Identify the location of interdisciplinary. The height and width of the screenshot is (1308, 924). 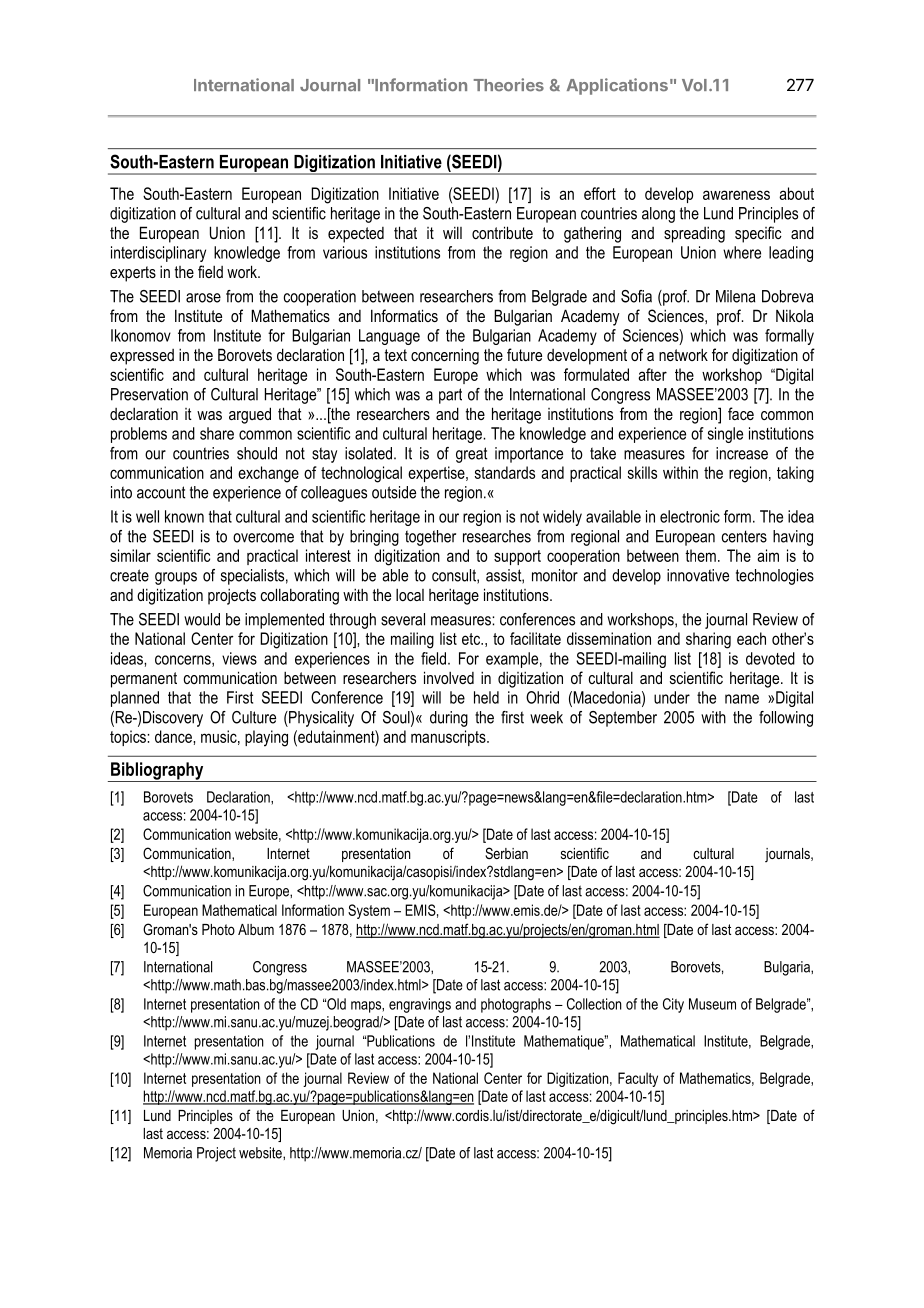
(158, 254).
